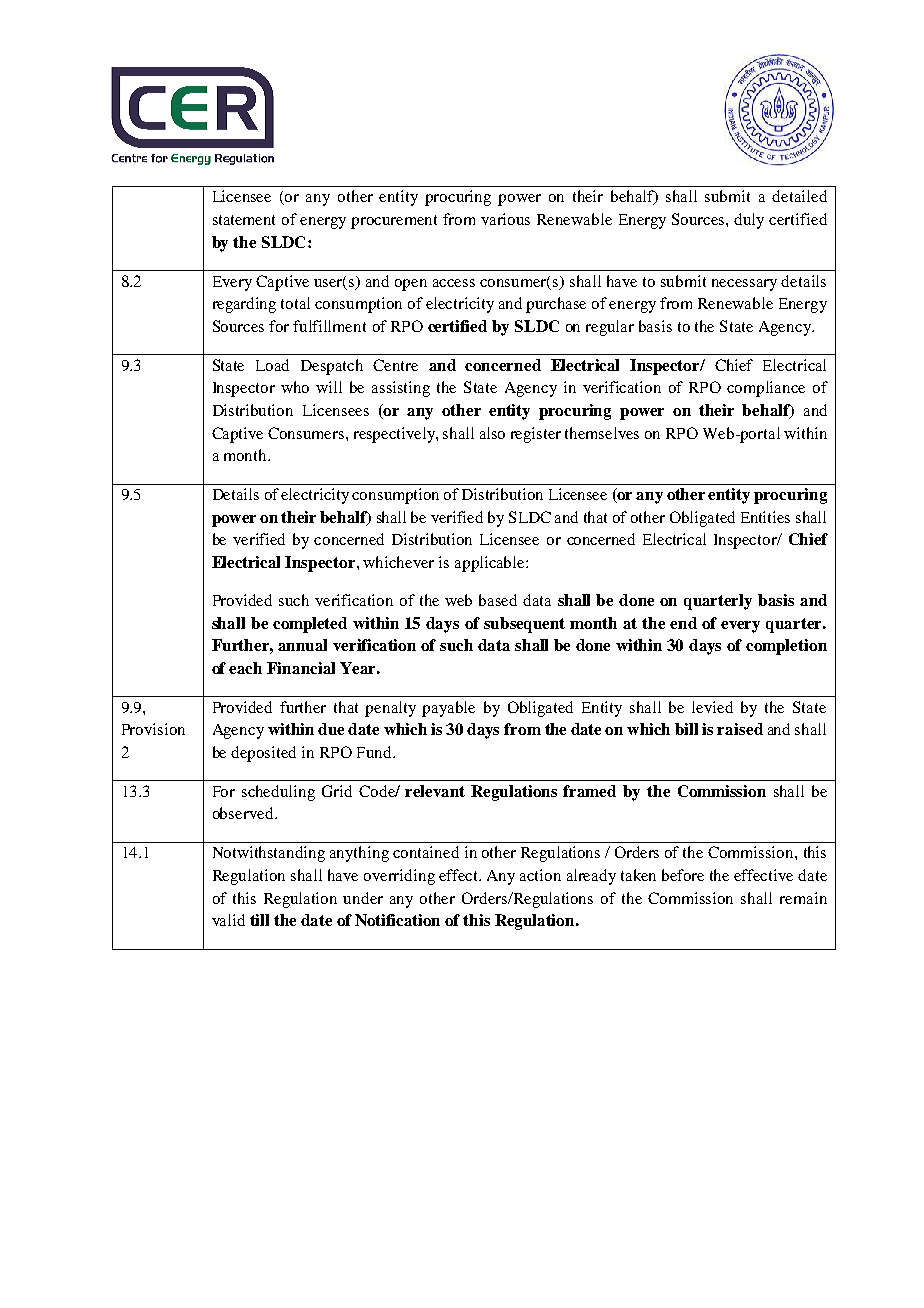 This image has height=1308, width=924. What do you see at coordinates (492, 433) in the image?
I see `also` at bounding box center [492, 433].
